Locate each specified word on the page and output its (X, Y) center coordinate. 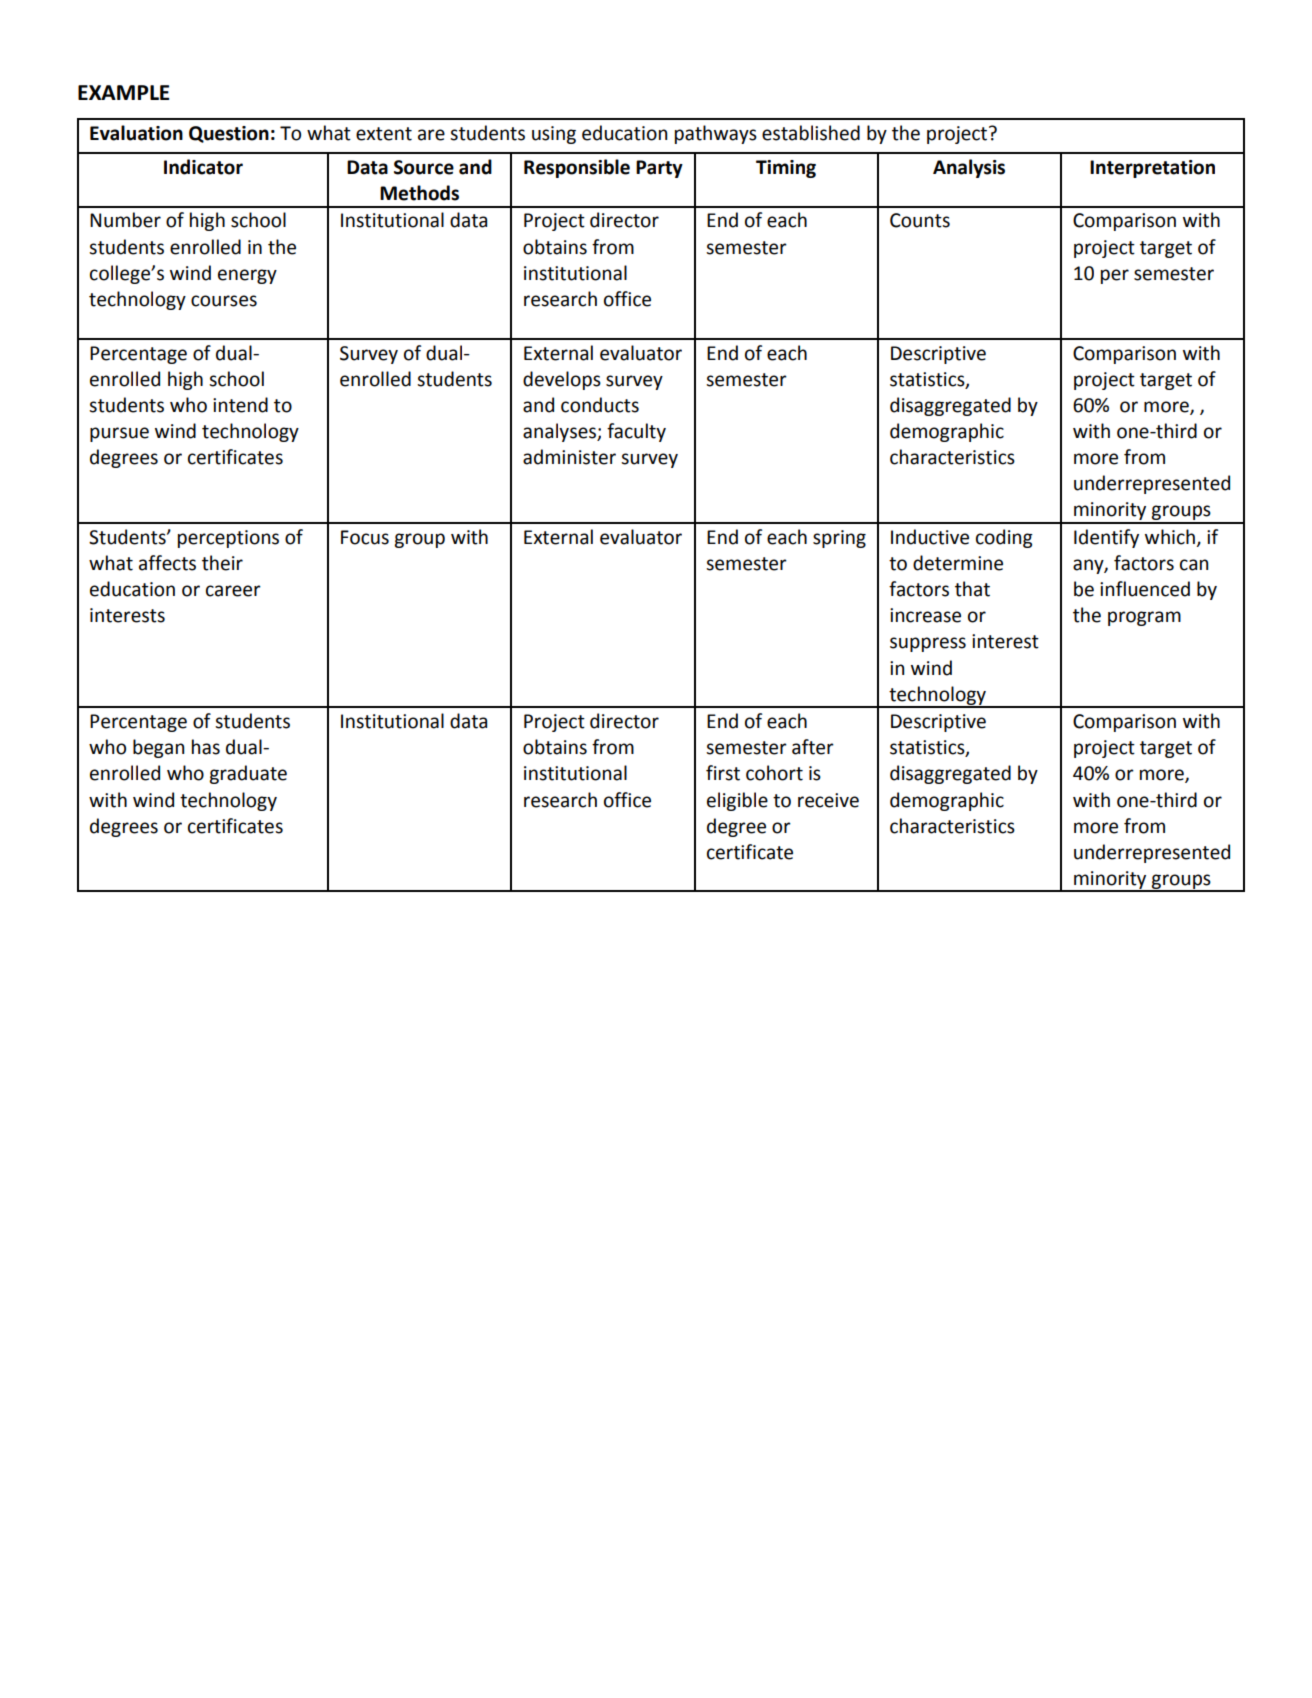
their (222, 563)
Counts (920, 220)
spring (839, 539)
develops (562, 380)
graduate (248, 774)
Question (229, 134)
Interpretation (1152, 169)
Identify (1106, 538)
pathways (716, 134)
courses (224, 301)
